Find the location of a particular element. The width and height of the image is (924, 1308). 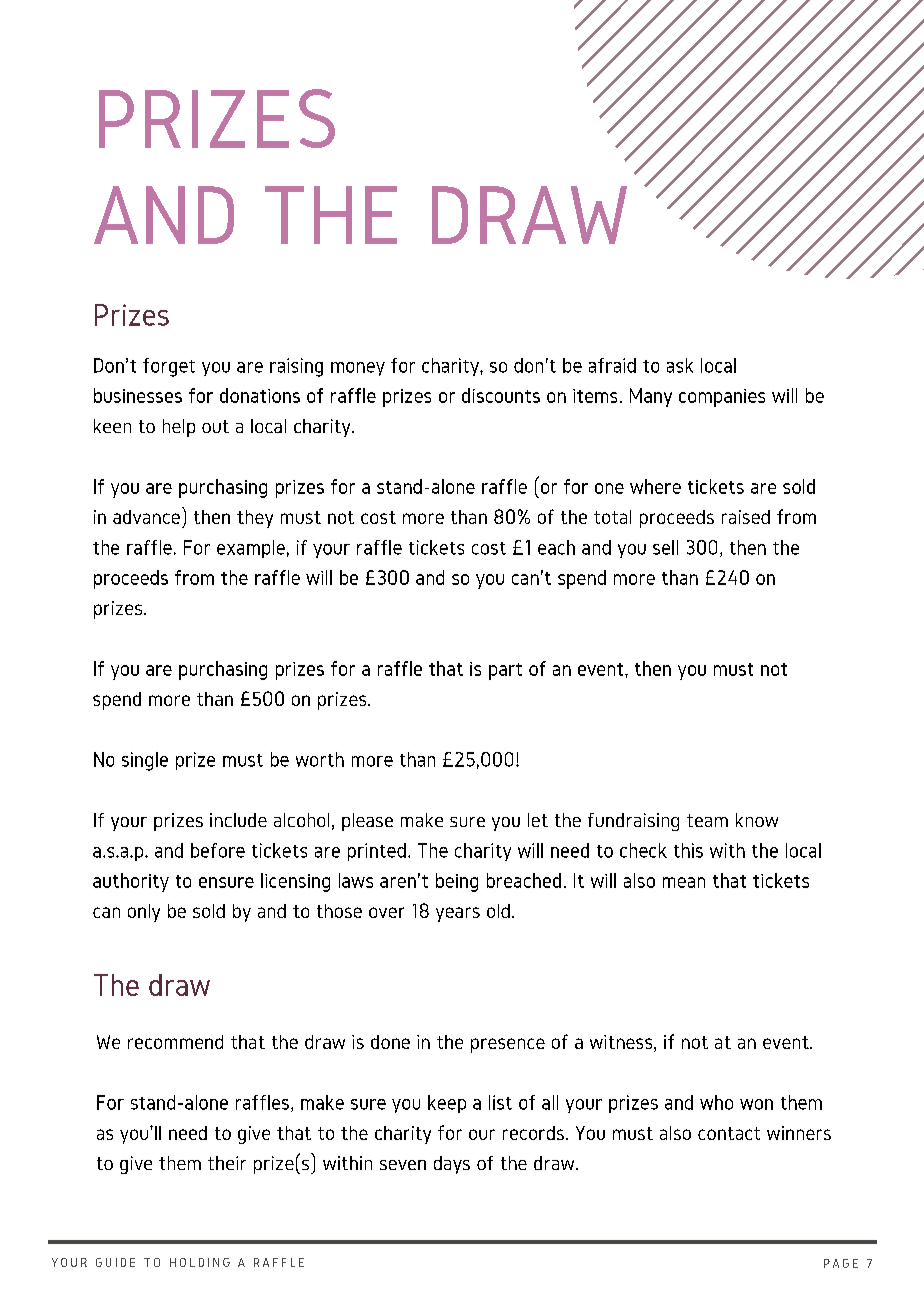

single is located at coordinates (145, 761).
